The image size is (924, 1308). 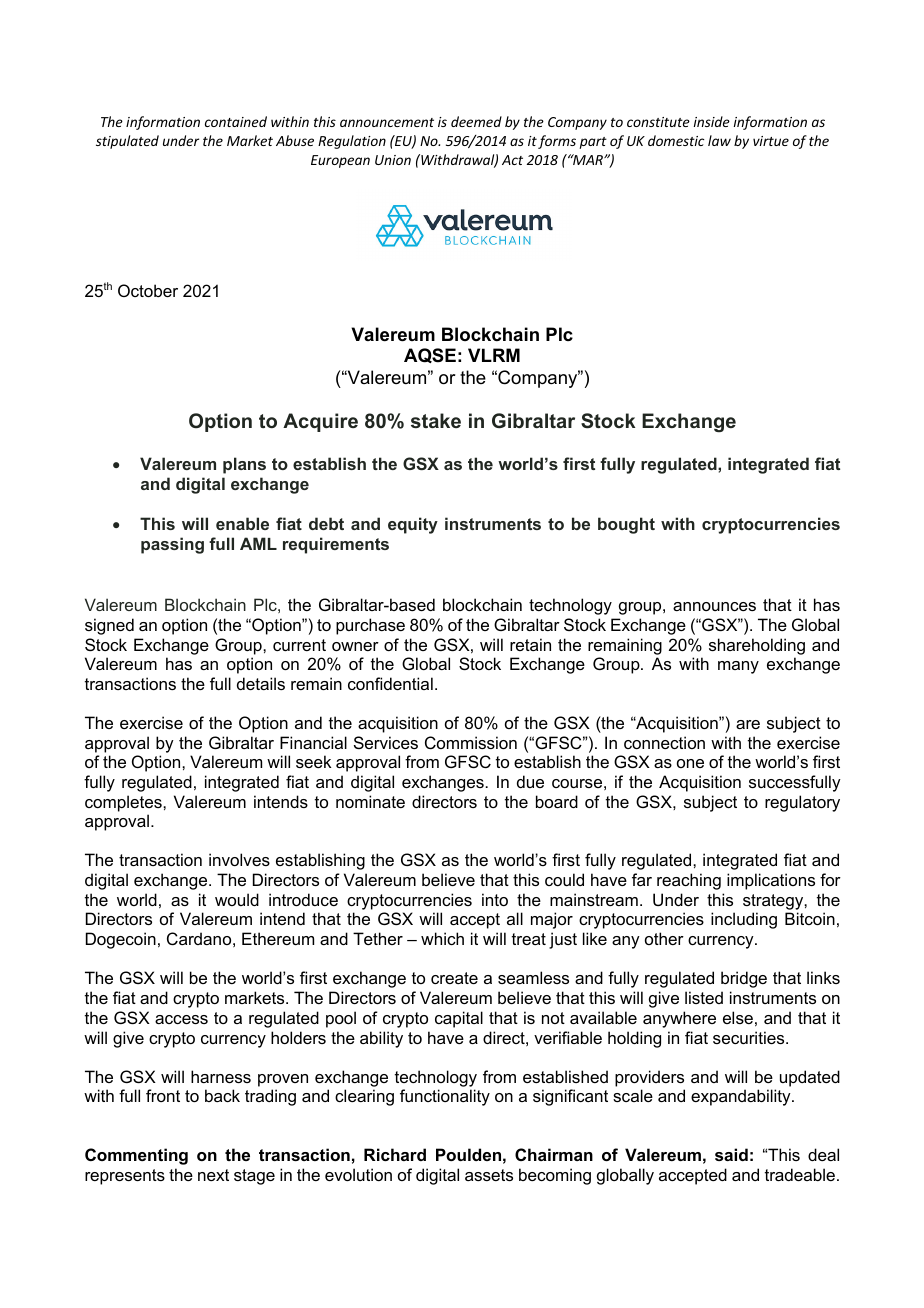 What do you see at coordinates (244, 465) in the image?
I see `plans` at bounding box center [244, 465].
